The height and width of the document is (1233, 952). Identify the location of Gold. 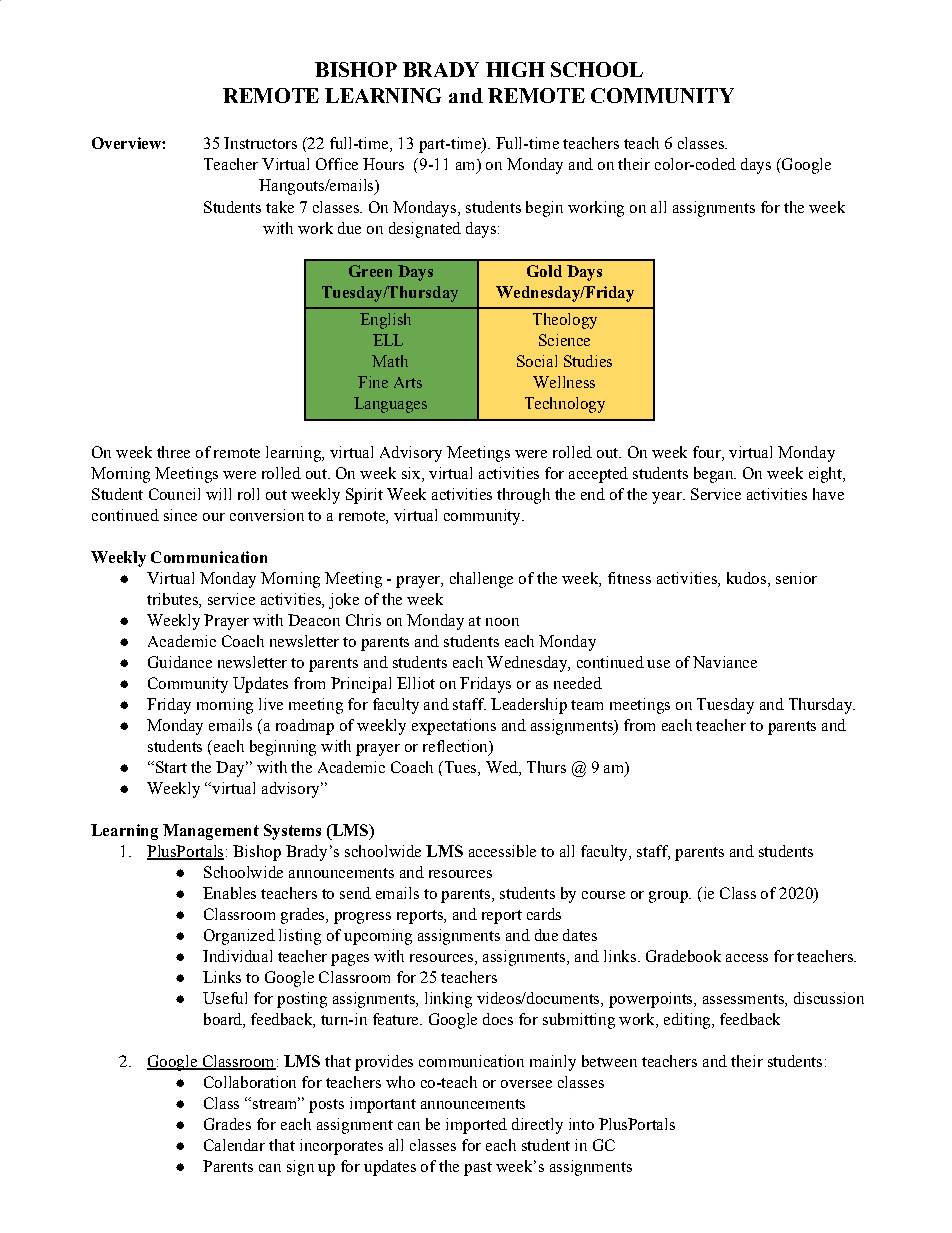
(544, 271).
